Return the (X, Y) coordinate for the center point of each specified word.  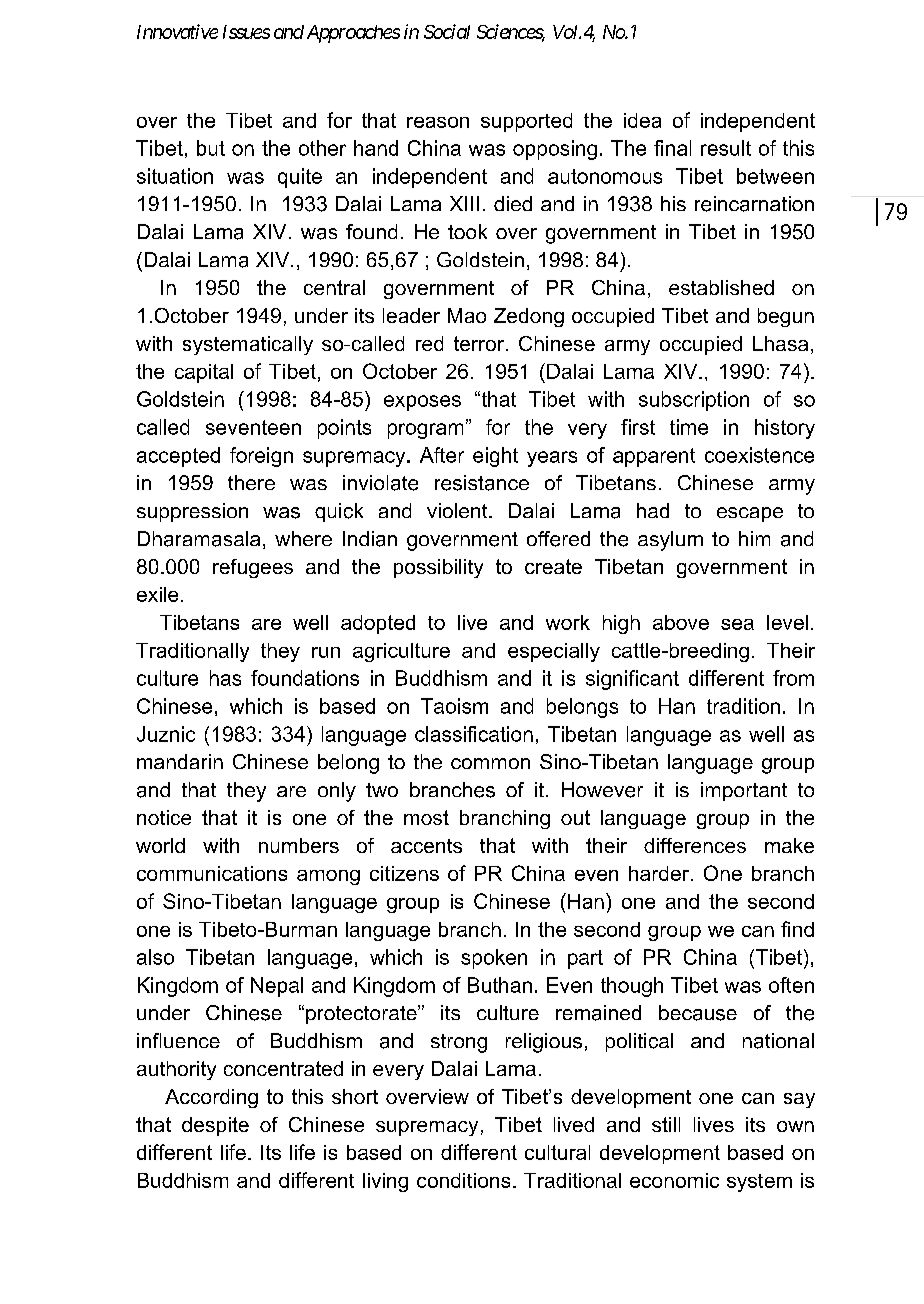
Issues (246, 32)
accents (426, 846)
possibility (438, 568)
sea (737, 624)
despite (215, 1126)
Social (447, 31)
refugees (253, 568)
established (721, 287)
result (726, 148)
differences (695, 845)
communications (212, 873)
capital (204, 373)
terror (479, 343)
